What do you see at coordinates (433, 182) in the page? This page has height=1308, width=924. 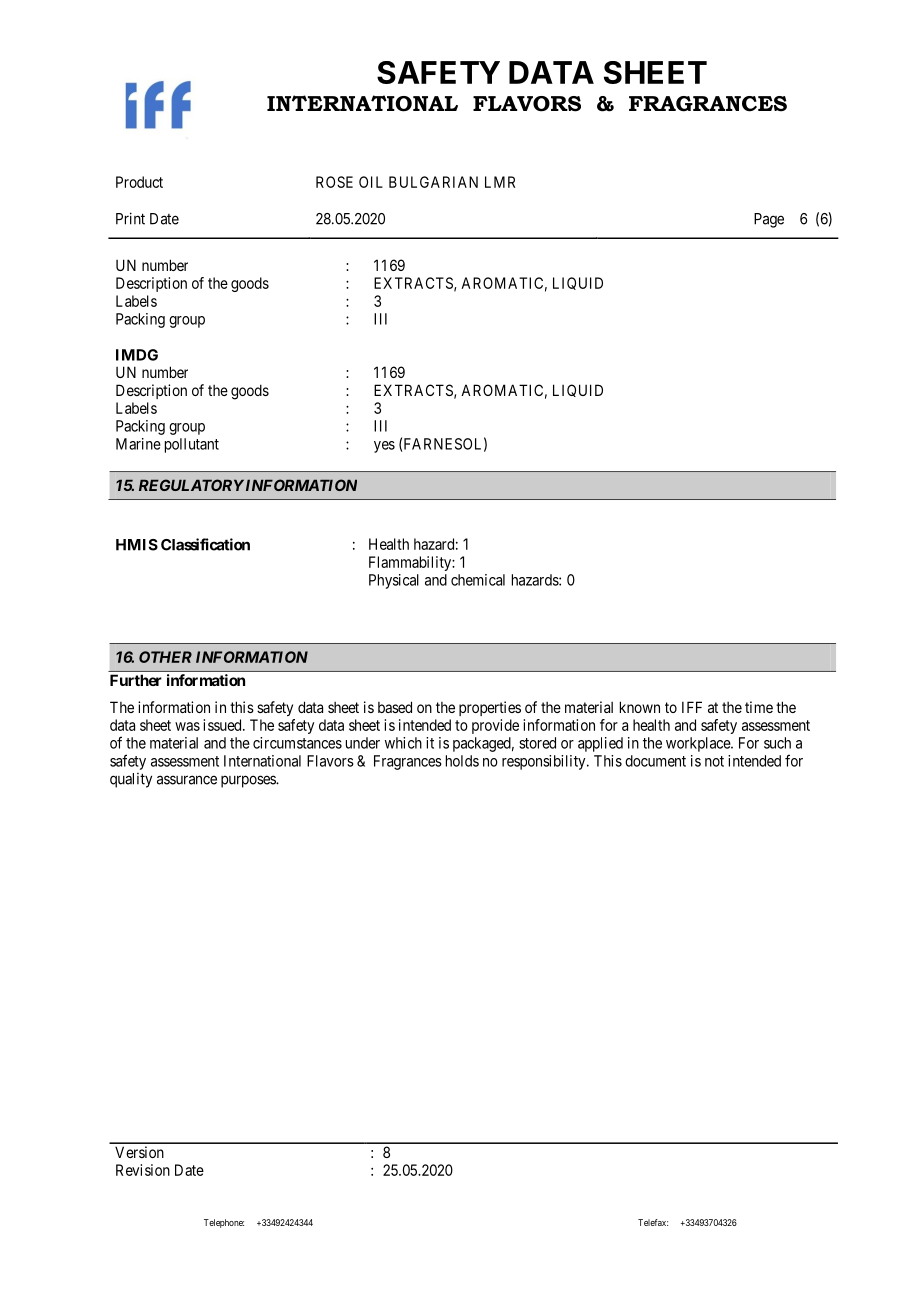 I see `BULGARIAN` at bounding box center [433, 182].
